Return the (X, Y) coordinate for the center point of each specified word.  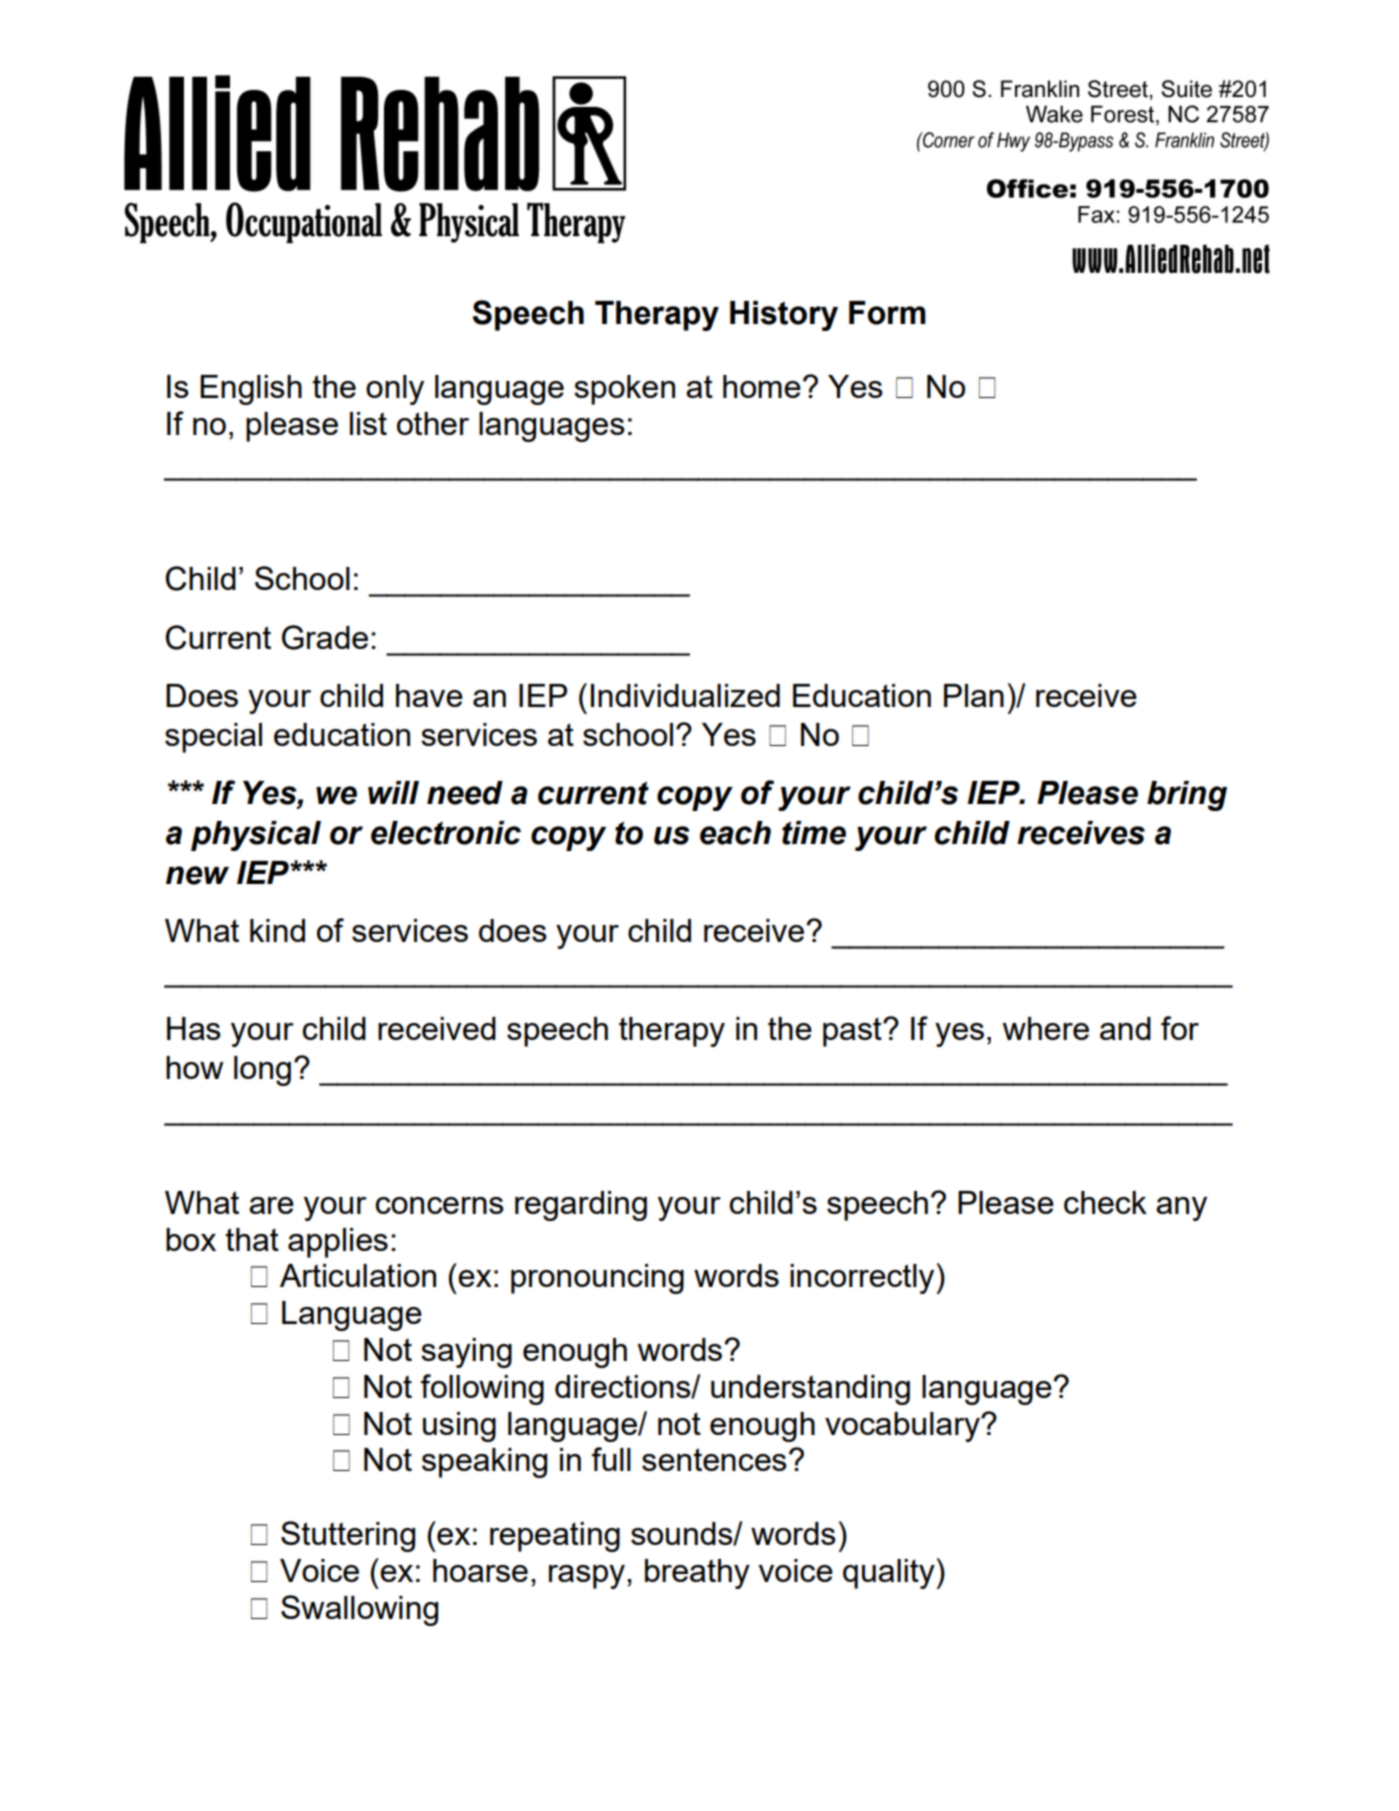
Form (887, 313)
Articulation (358, 1275)
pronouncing (597, 1279)
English (251, 390)
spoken (624, 390)
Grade (325, 637)
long (262, 1071)
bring (1187, 796)
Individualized (685, 695)
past (853, 1032)
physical (256, 836)
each (735, 833)
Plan (974, 695)
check (1105, 1202)
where (1045, 1028)
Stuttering (348, 1536)
